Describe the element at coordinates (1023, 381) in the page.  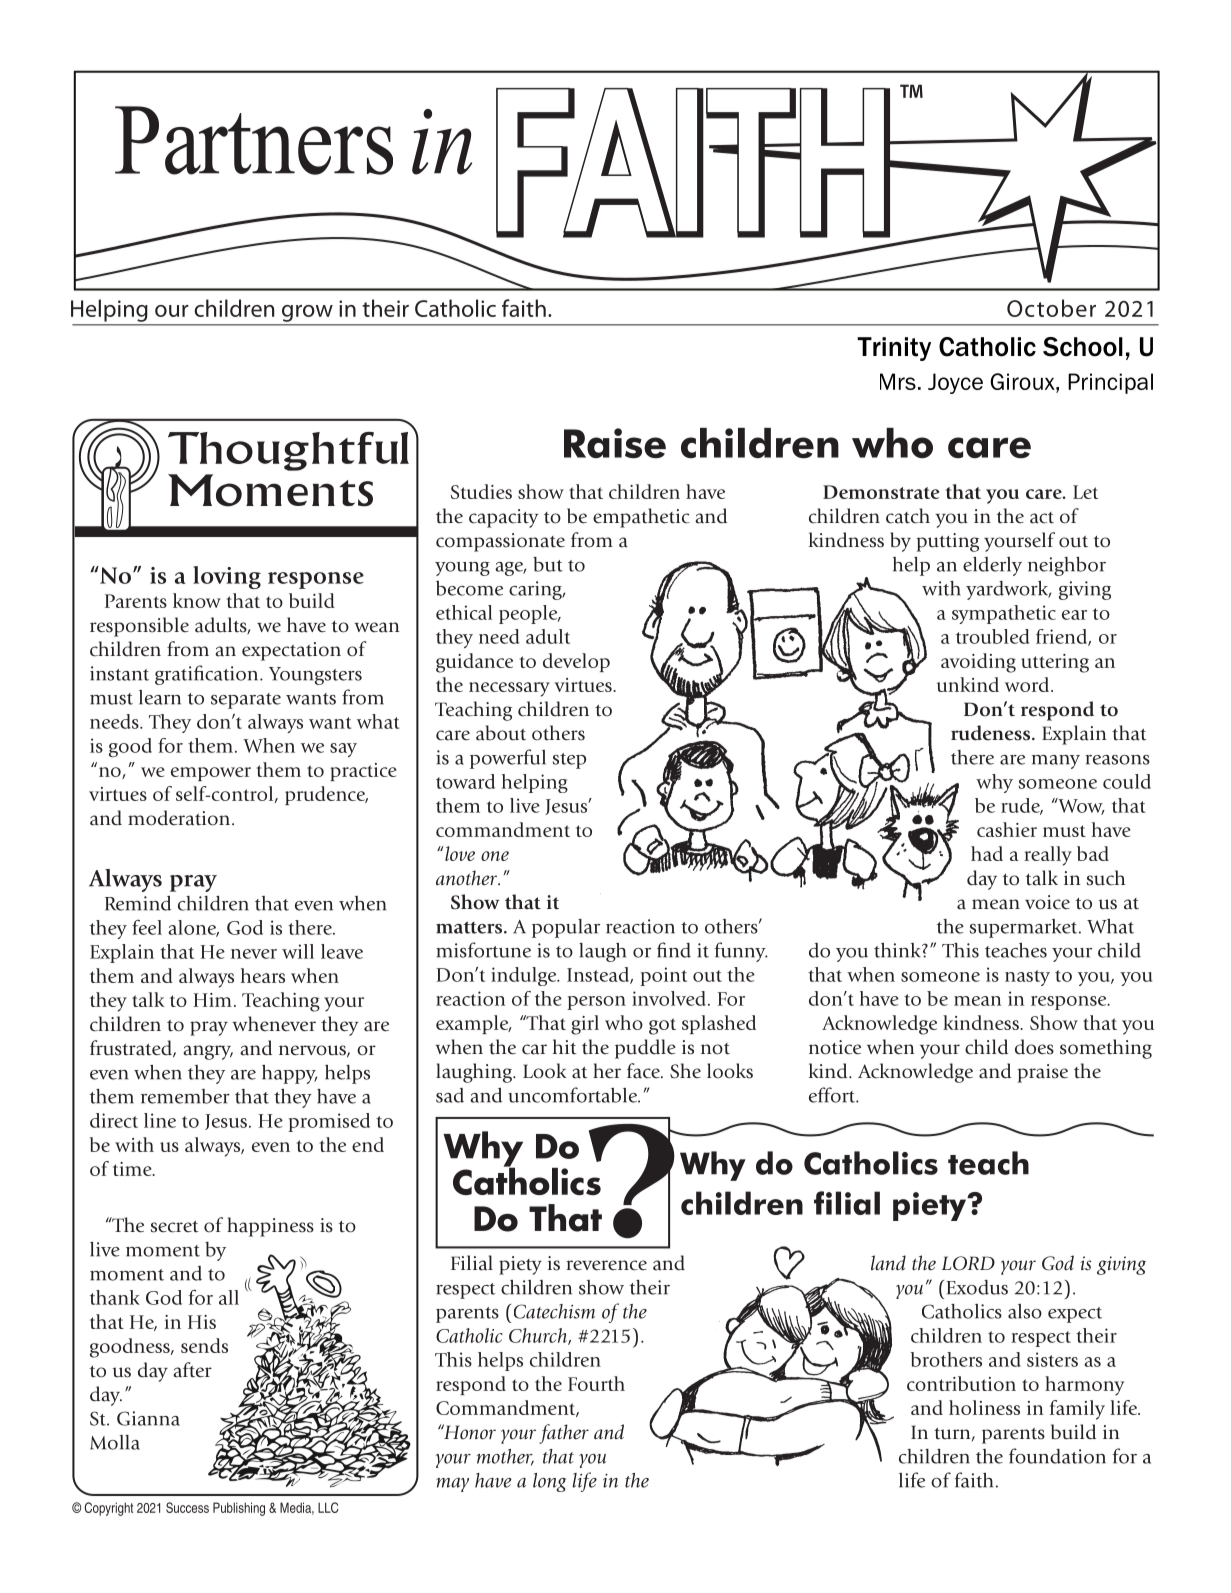
I see `Giroux` at that location.
